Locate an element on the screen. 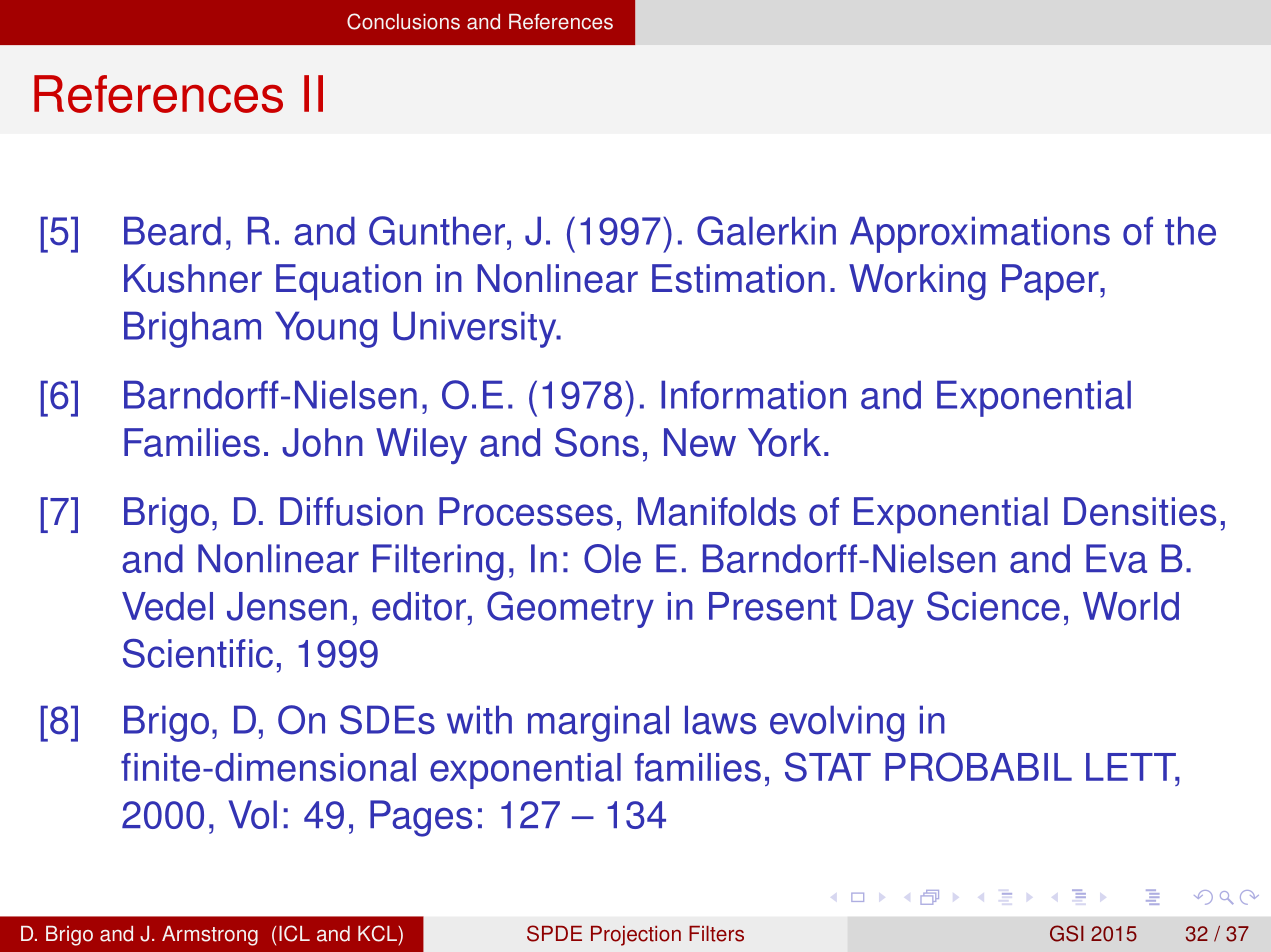  ICL is located at coordinates (294, 933).
